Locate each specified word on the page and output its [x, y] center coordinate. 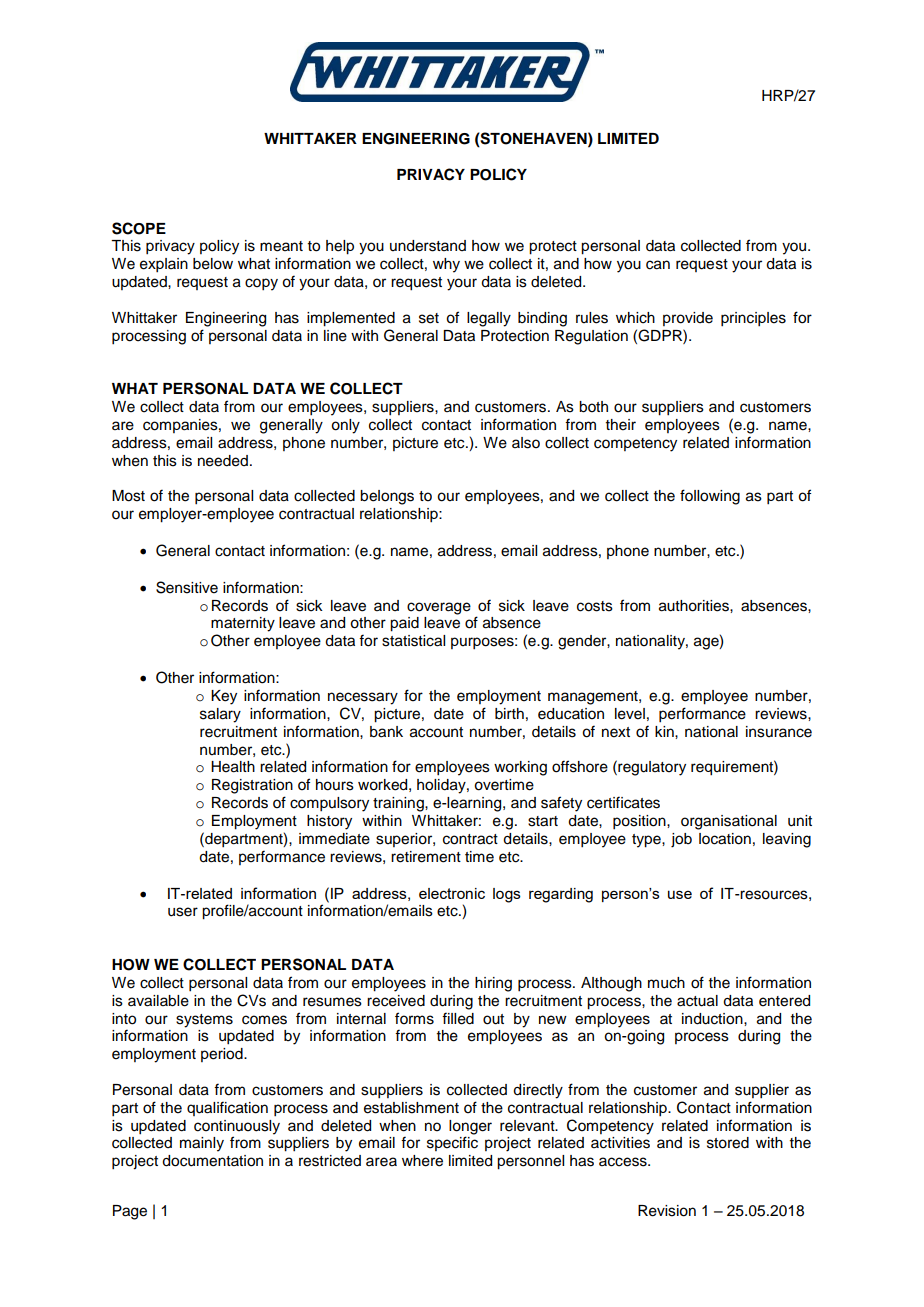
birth [509, 713]
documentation [212, 1161]
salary [220, 715]
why [446, 265]
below [213, 264]
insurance [779, 732]
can [658, 265]
